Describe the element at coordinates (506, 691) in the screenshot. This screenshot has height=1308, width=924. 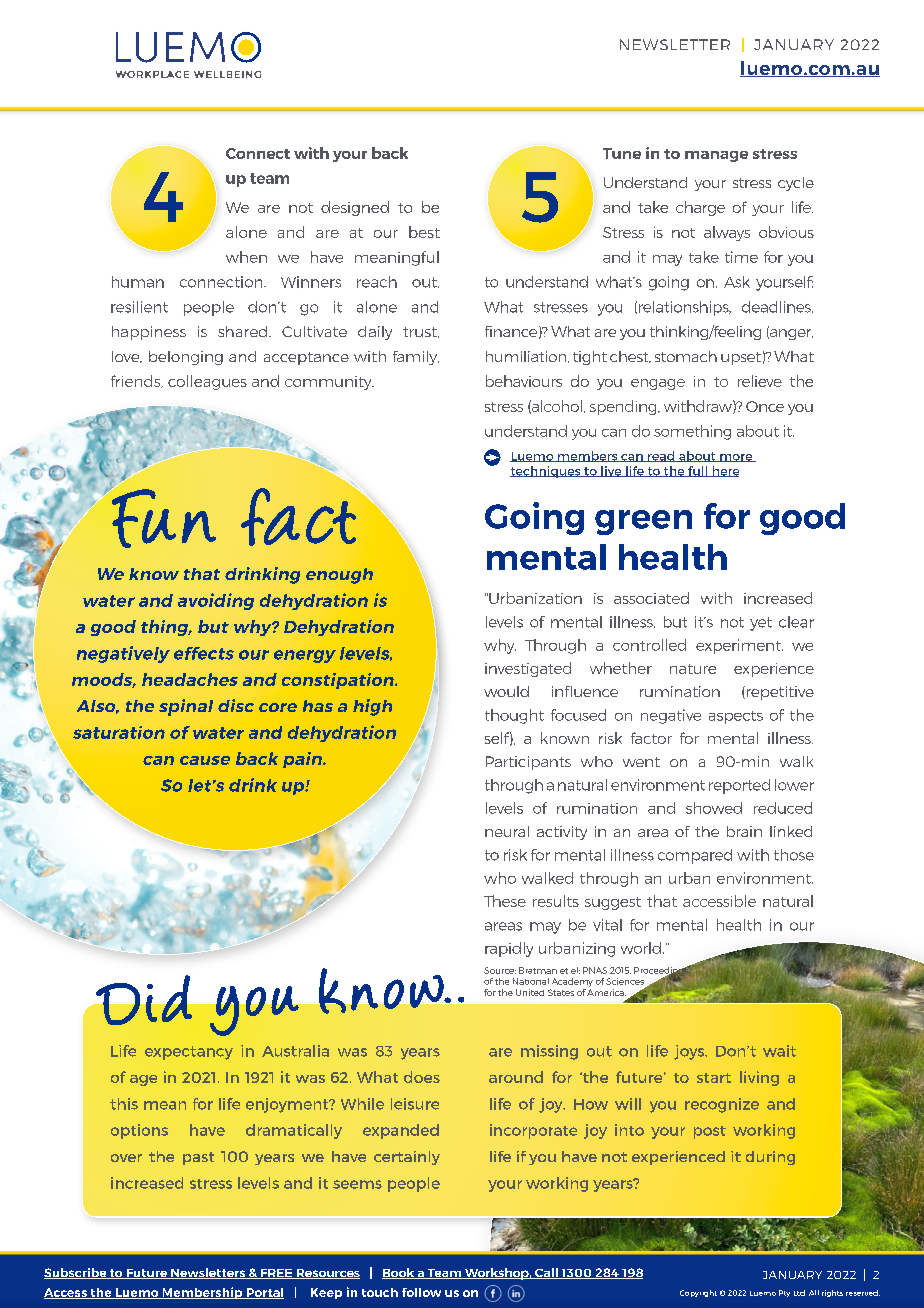
I see `would` at that location.
